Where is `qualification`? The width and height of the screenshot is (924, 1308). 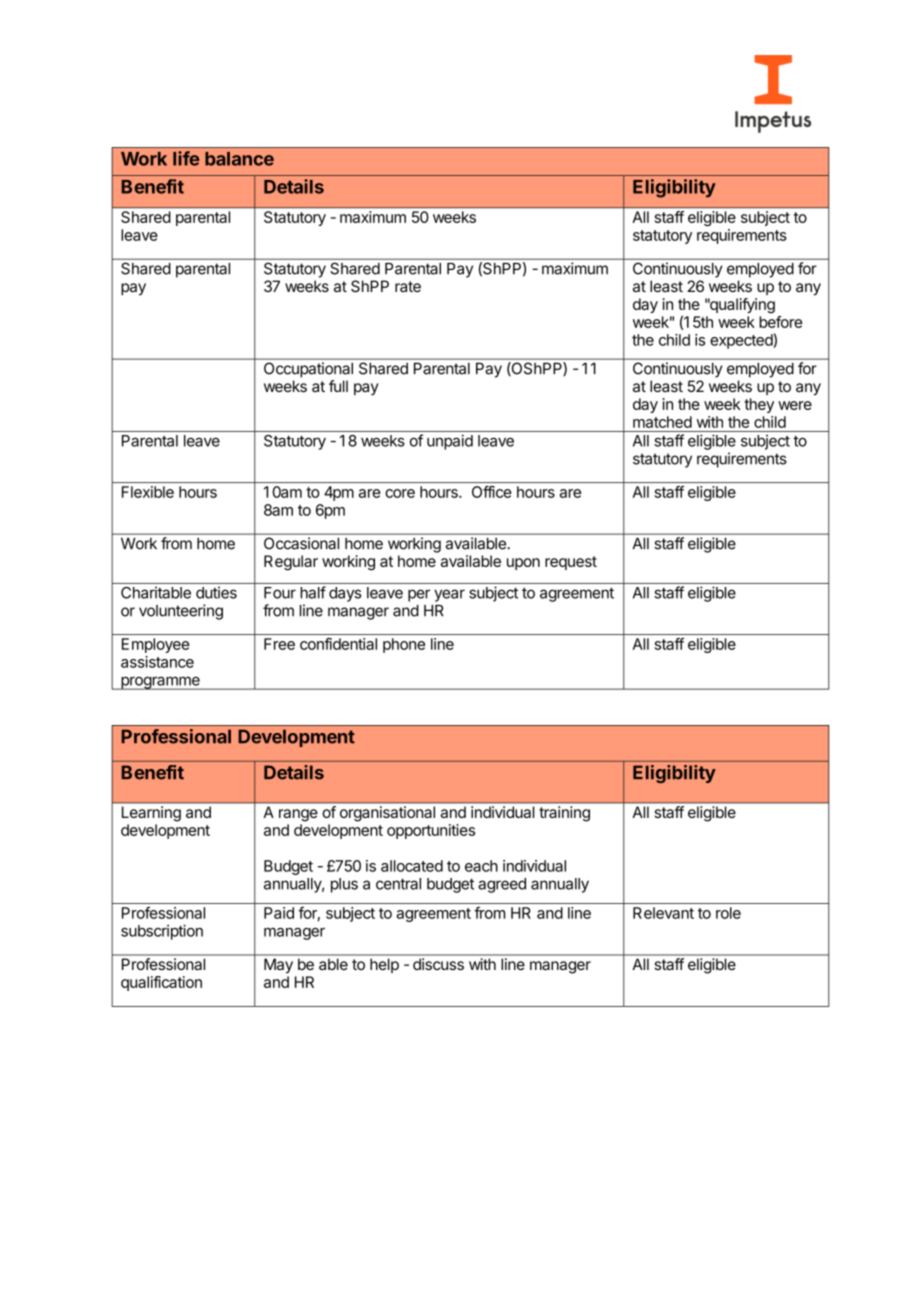 qualification is located at coordinates (161, 983).
